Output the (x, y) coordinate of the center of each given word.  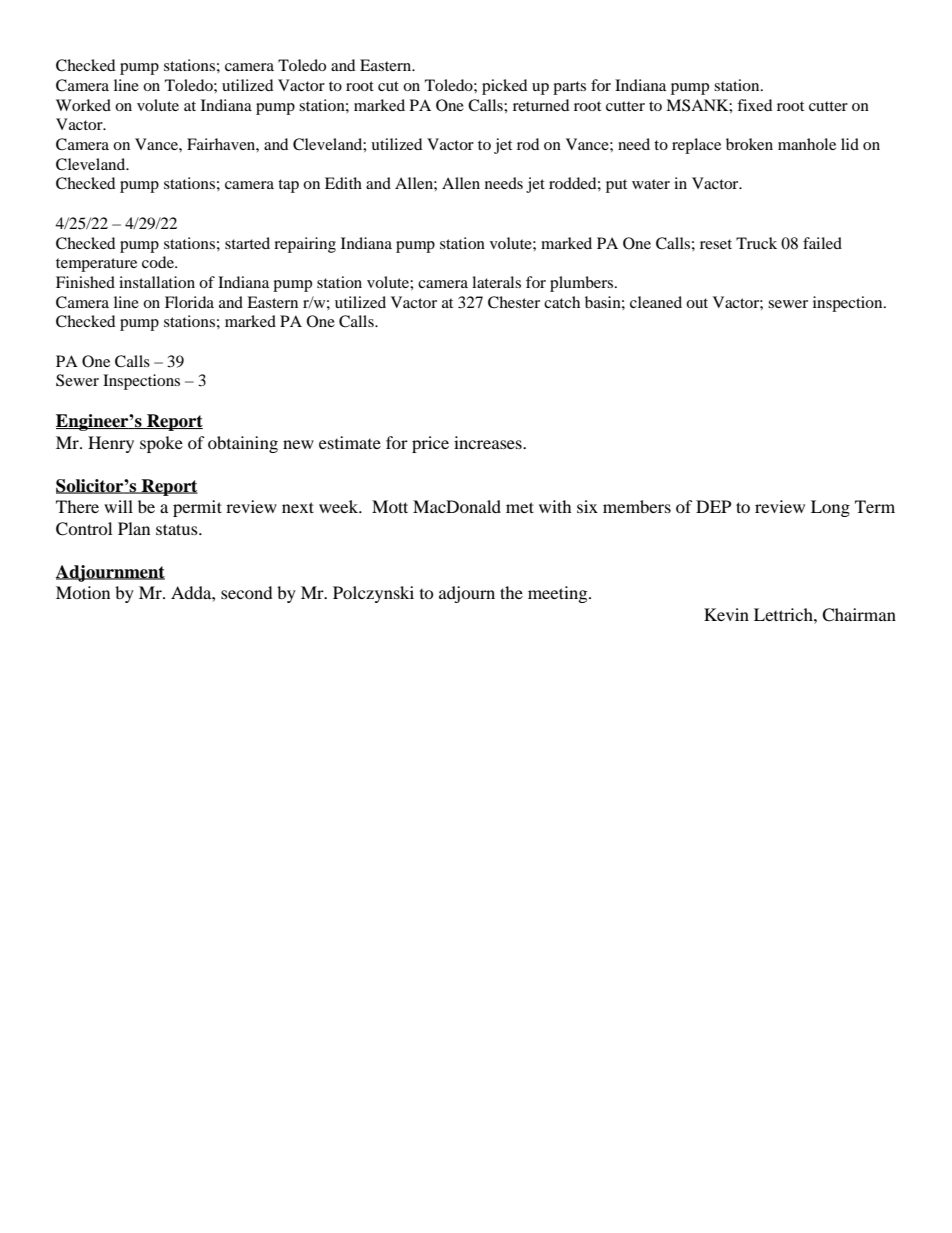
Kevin (726, 614)
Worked (83, 105)
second (247, 592)
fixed (754, 105)
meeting (559, 594)
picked (504, 87)
